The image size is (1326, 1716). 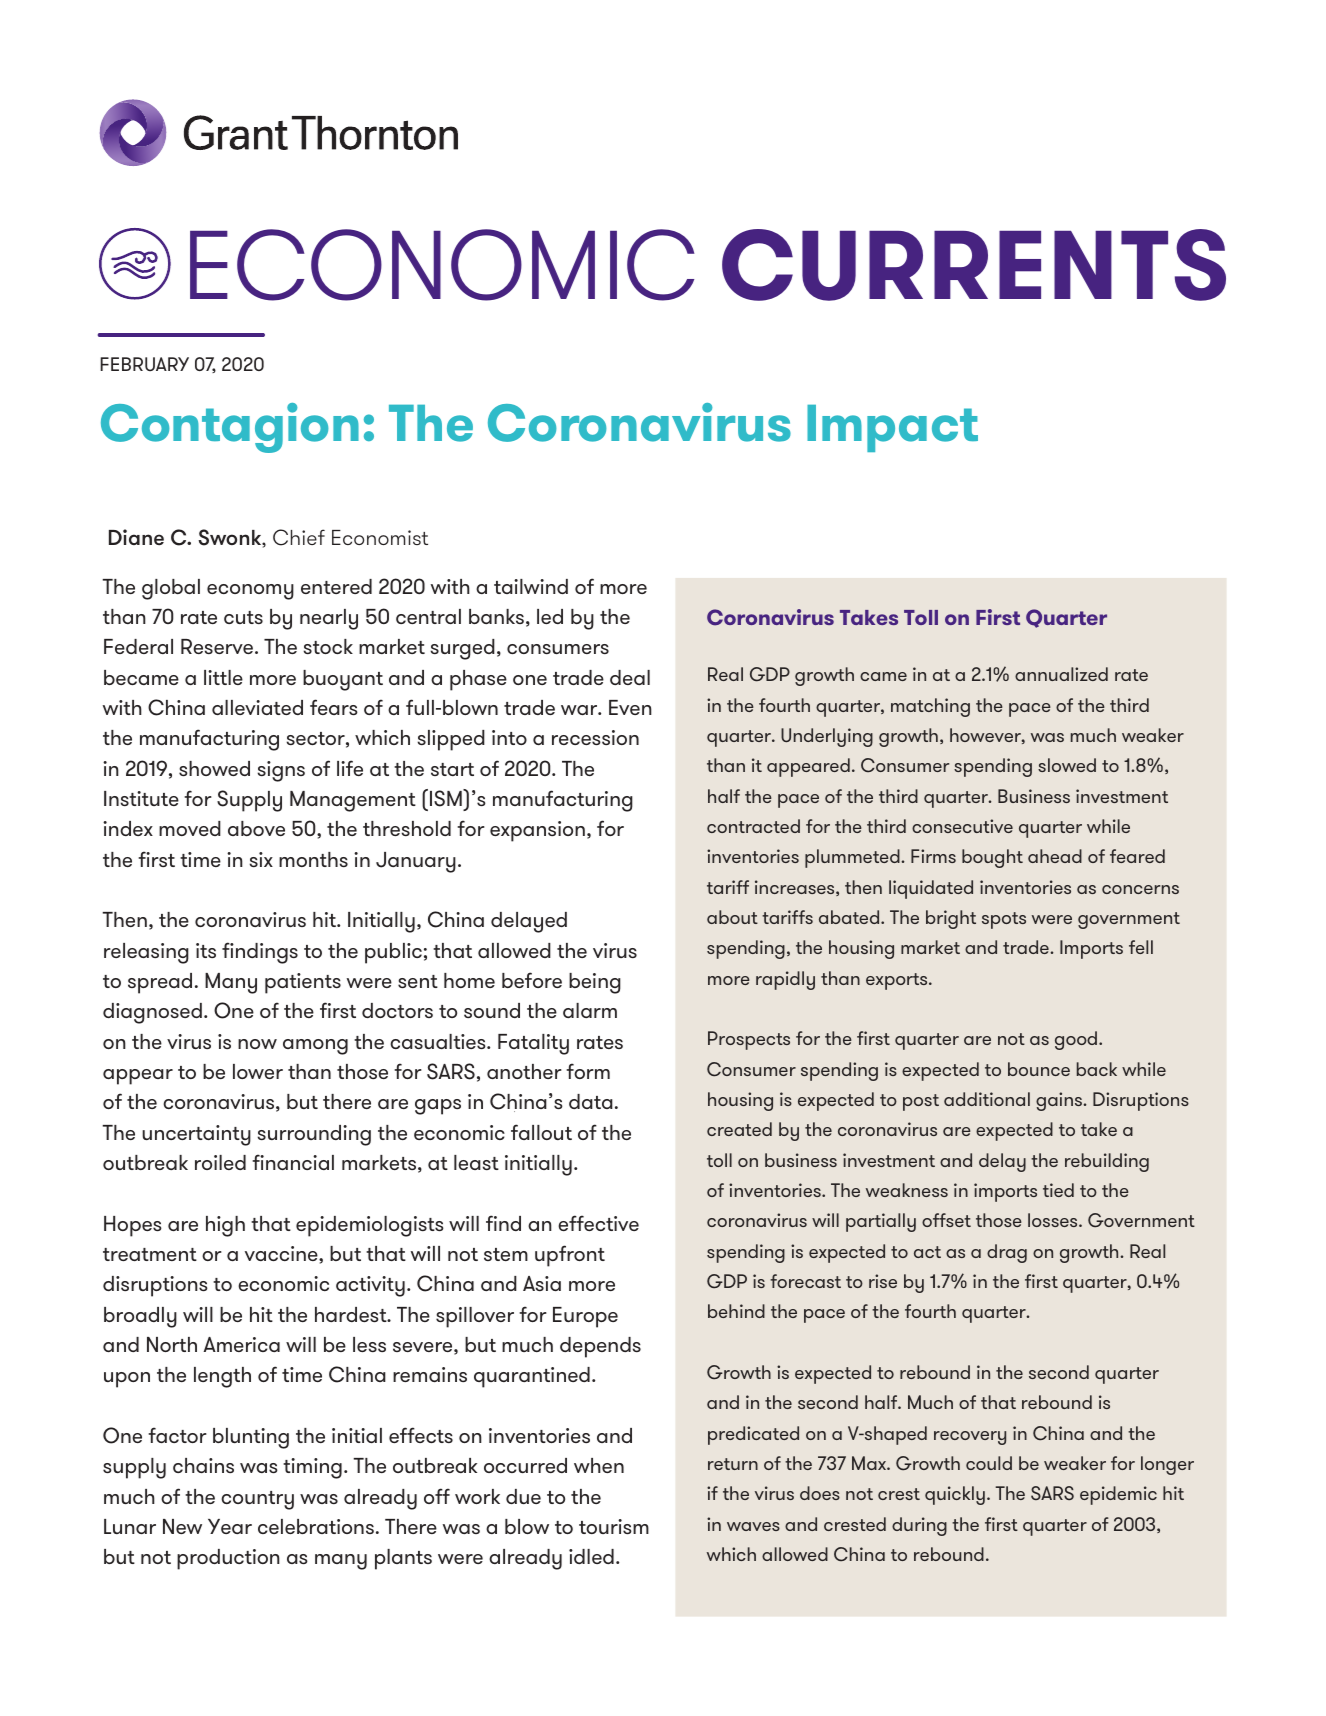 I want to click on now, so click(x=257, y=1044).
